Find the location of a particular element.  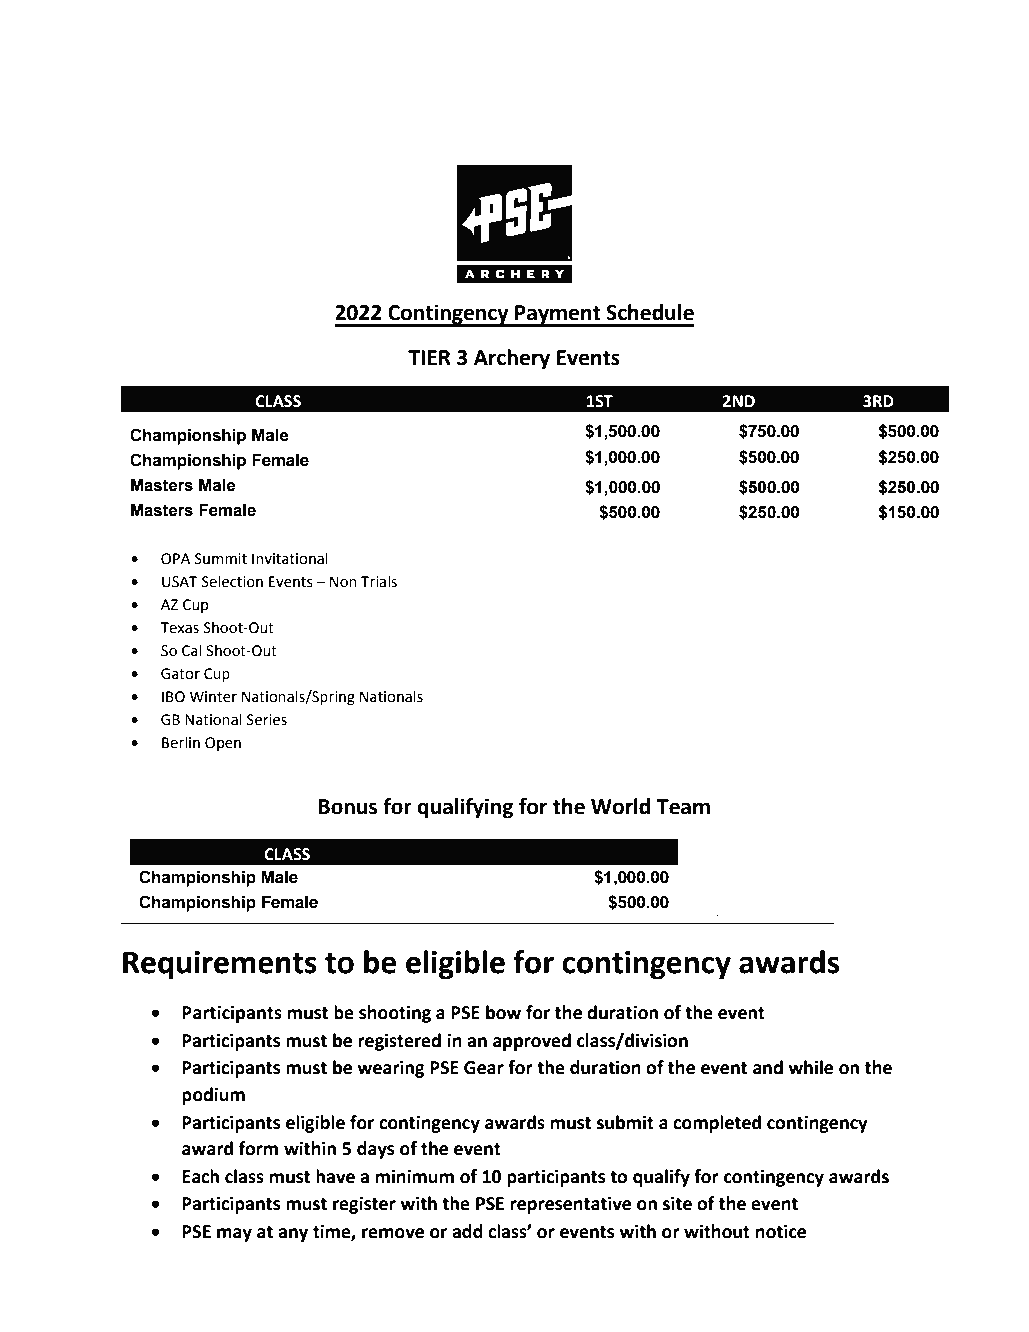

Trials is located at coordinates (379, 581).
